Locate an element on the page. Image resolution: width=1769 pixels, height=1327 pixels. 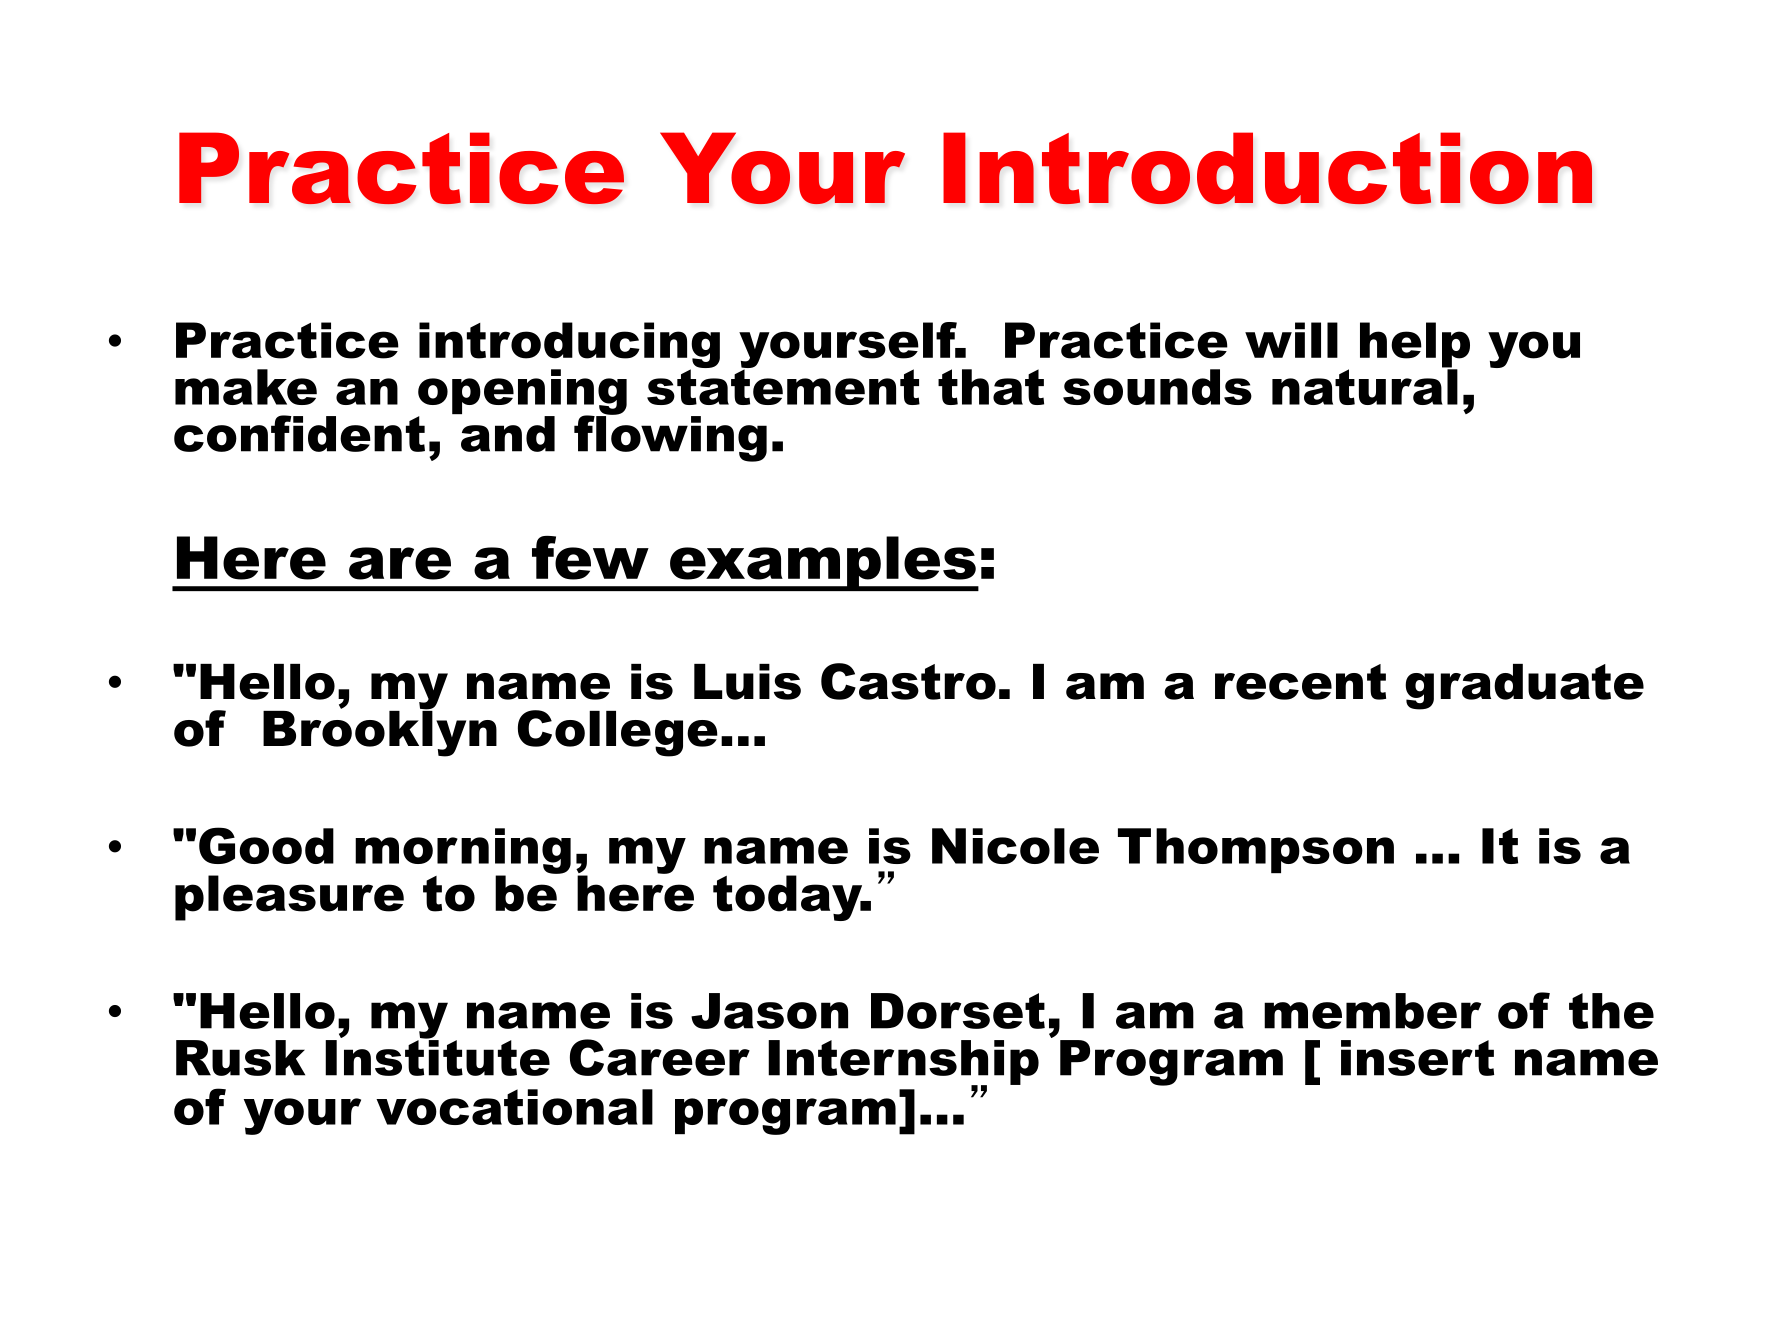
natural is located at coordinates (1365, 386).
